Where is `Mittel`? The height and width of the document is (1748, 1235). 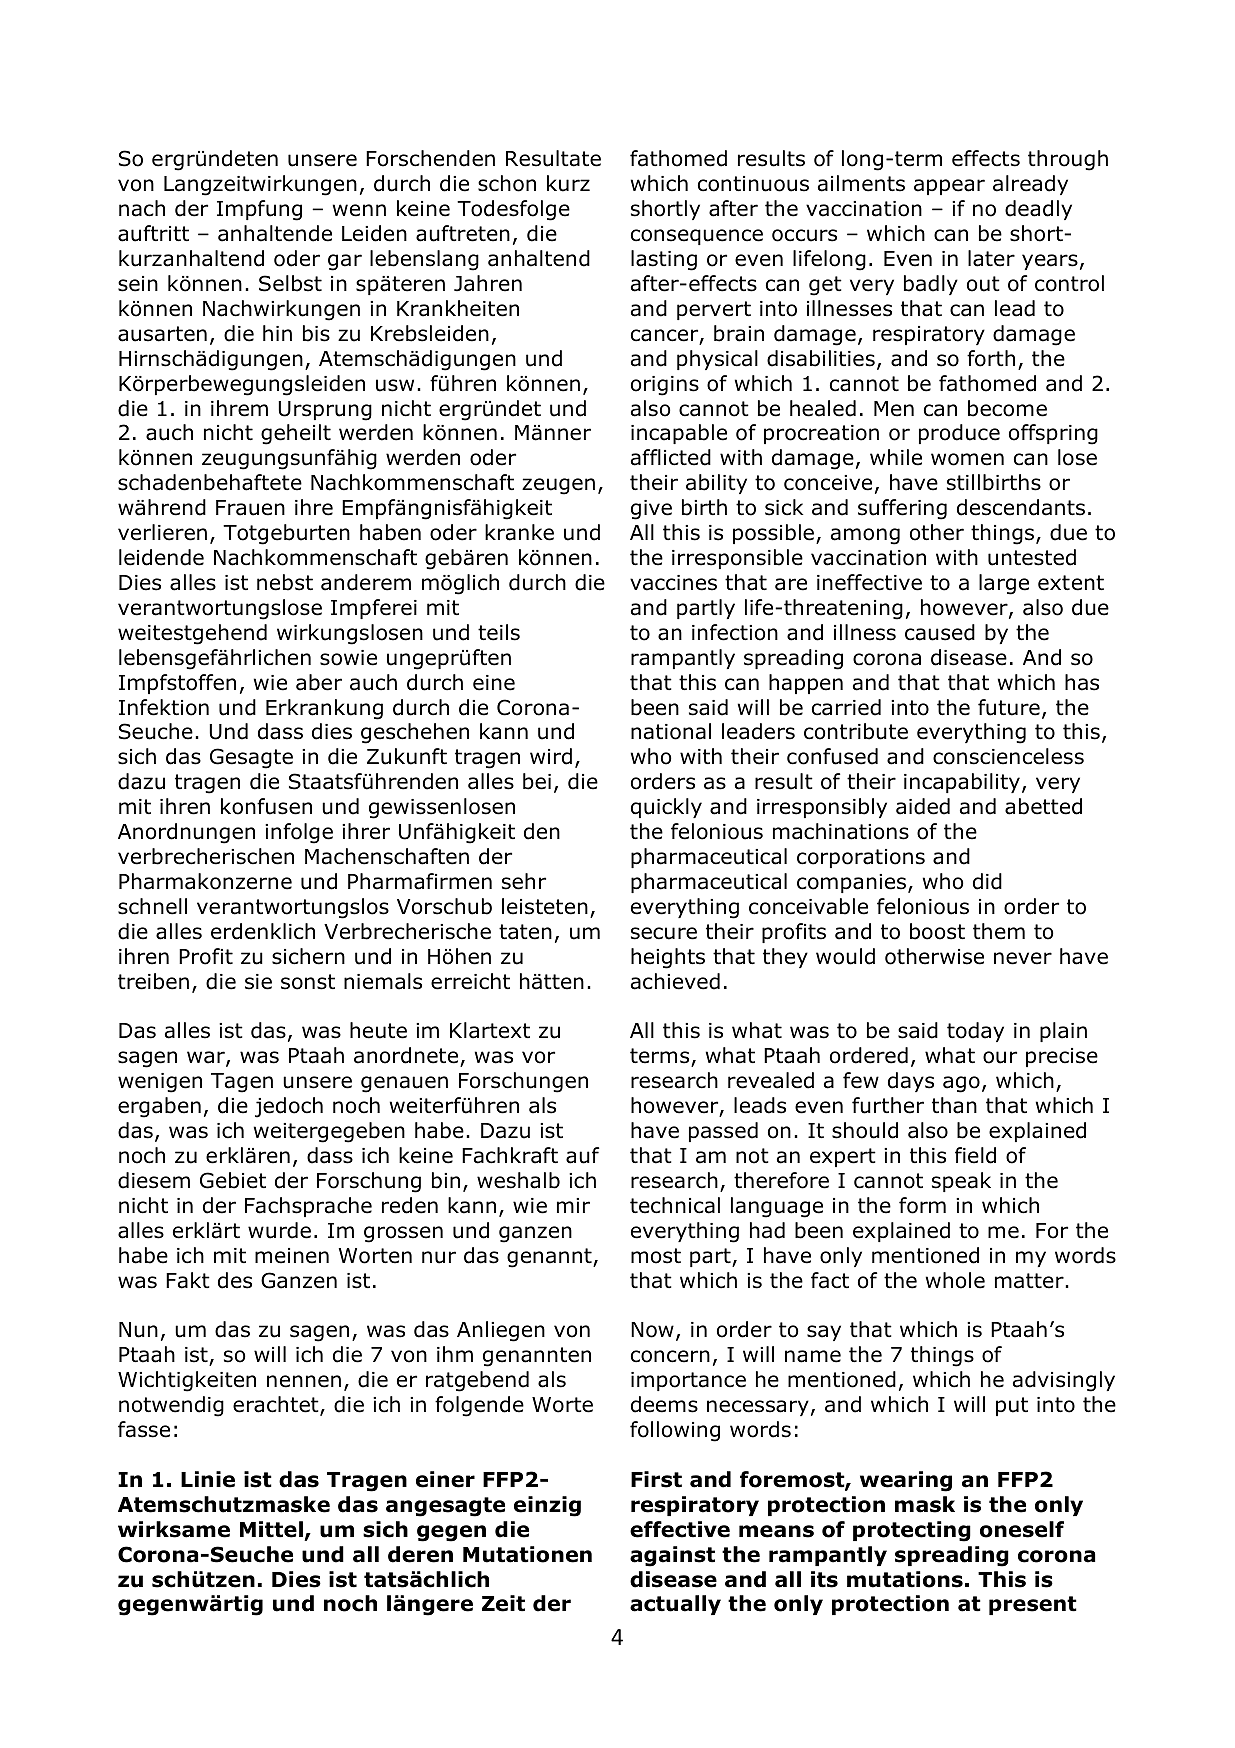
Mittel is located at coordinates (271, 1529).
